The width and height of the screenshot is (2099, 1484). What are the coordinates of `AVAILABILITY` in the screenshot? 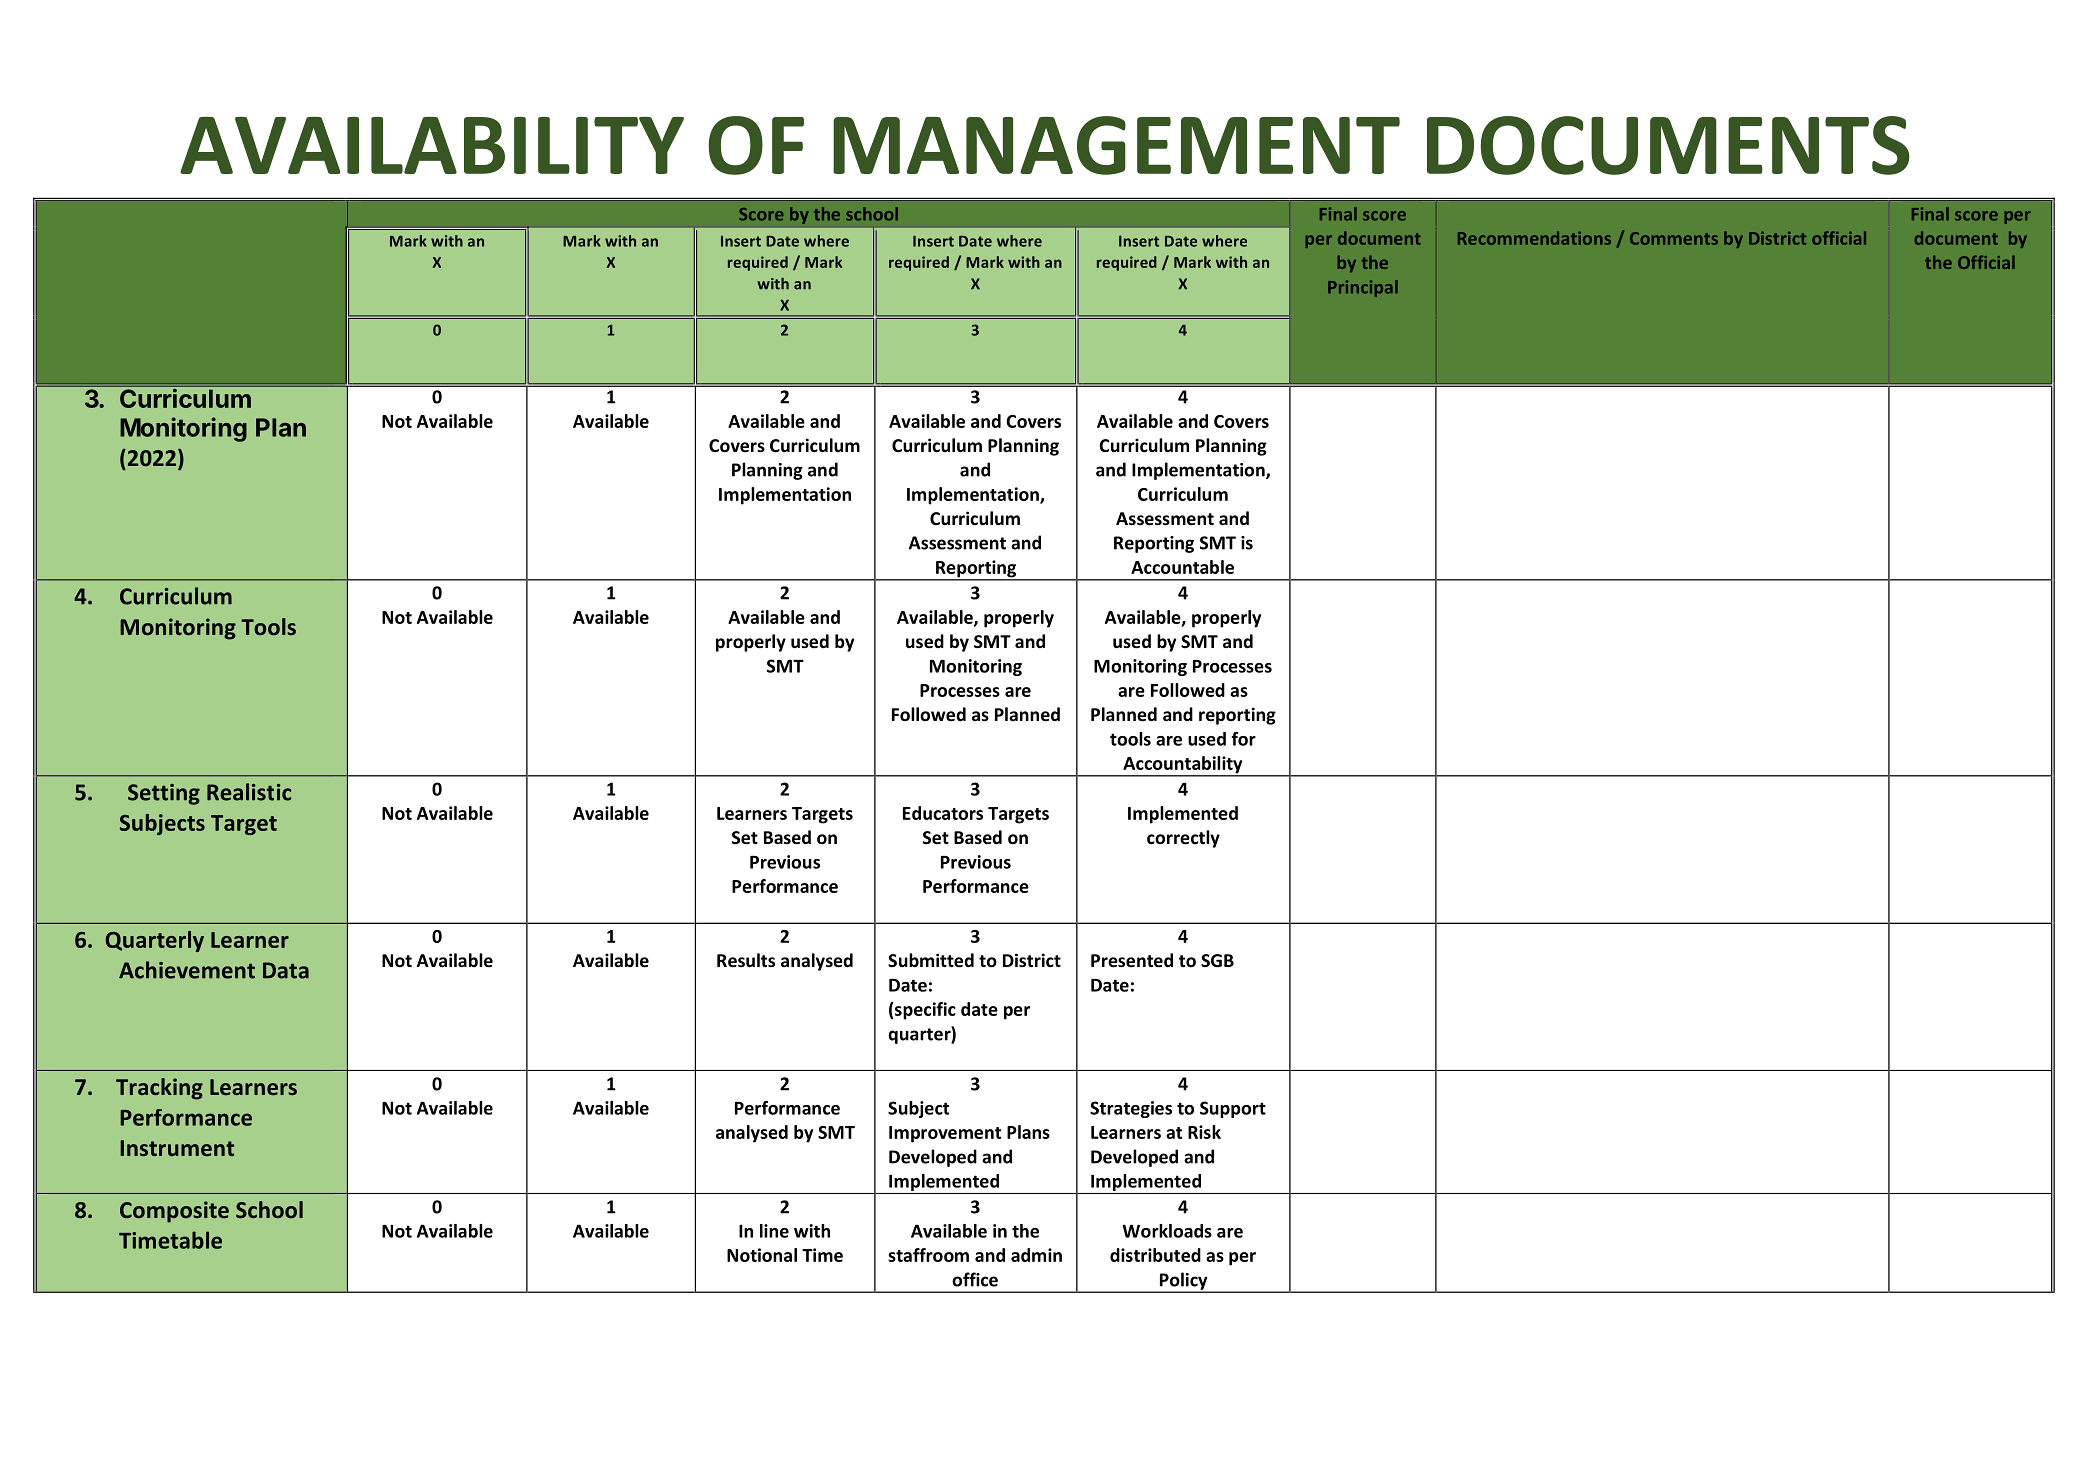 It's located at (432, 145).
